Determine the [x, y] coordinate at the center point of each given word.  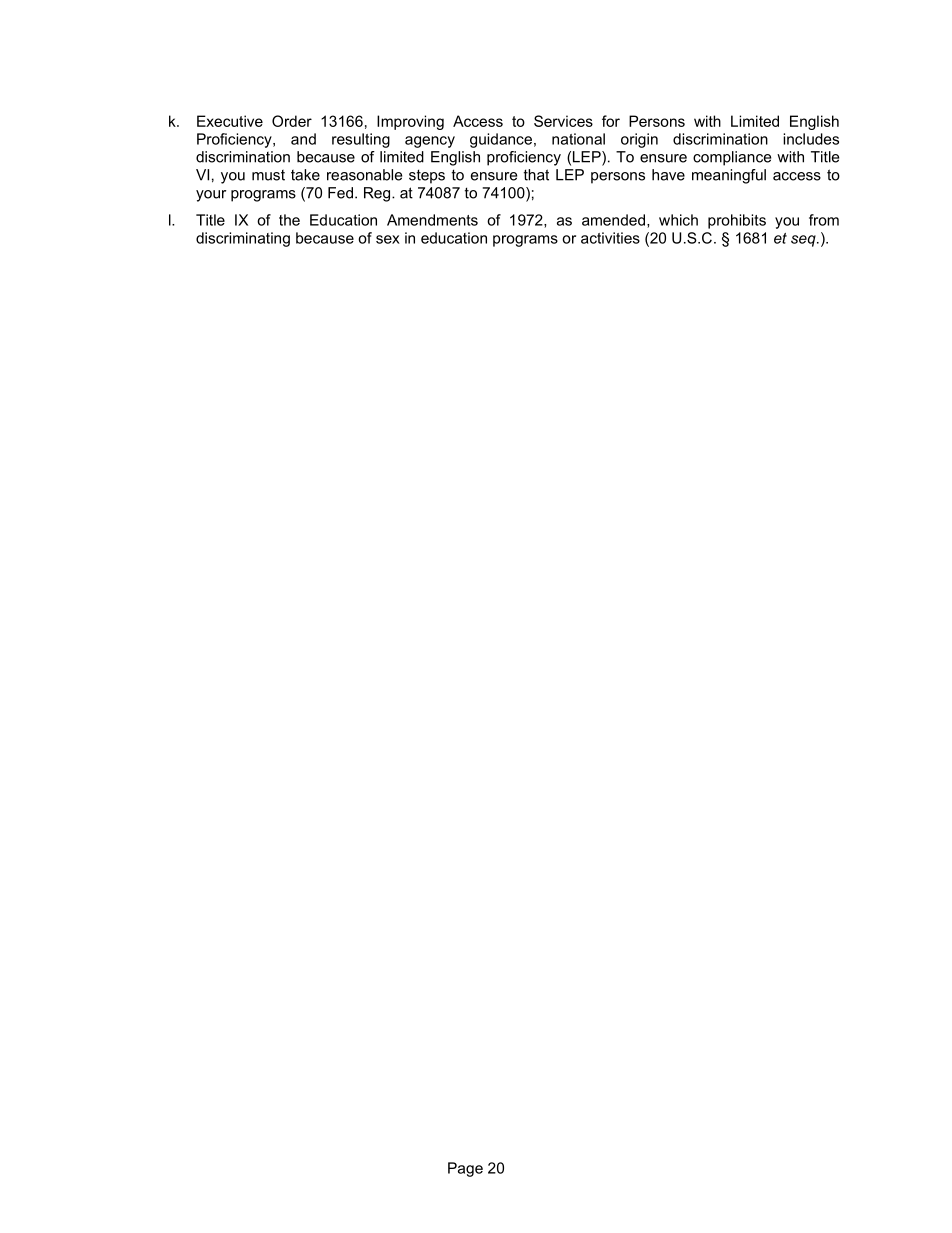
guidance [501, 140]
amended [615, 221]
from [824, 220]
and [303, 139]
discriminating [243, 239]
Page [465, 1169]
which [678, 220]
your [211, 196]
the [289, 220]
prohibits [737, 221]
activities [610, 238]
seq [804, 241]
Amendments [432, 220]
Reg [378, 194]
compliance [732, 158]
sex [388, 239]
